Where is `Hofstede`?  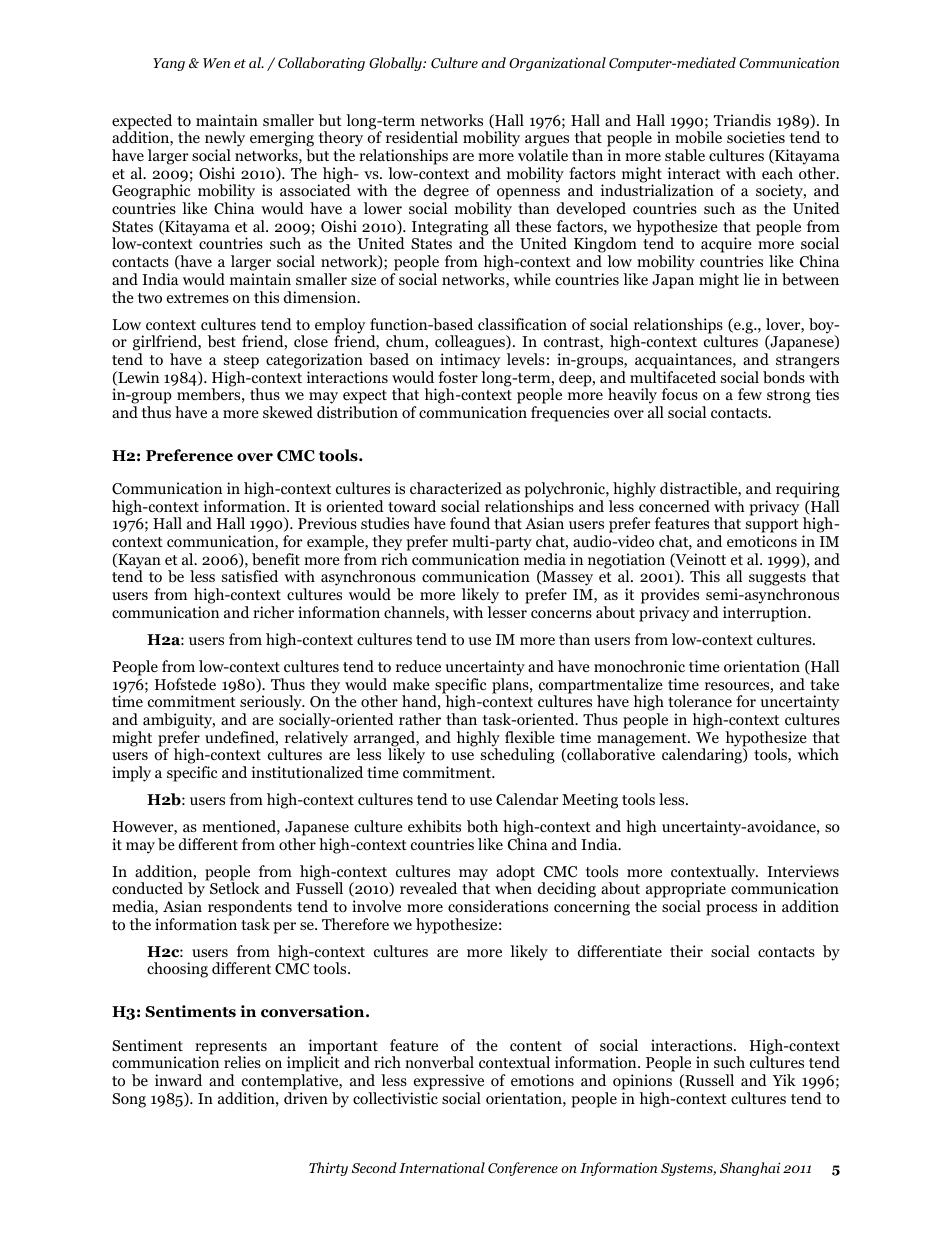
Hofstede is located at coordinates (185, 684).
